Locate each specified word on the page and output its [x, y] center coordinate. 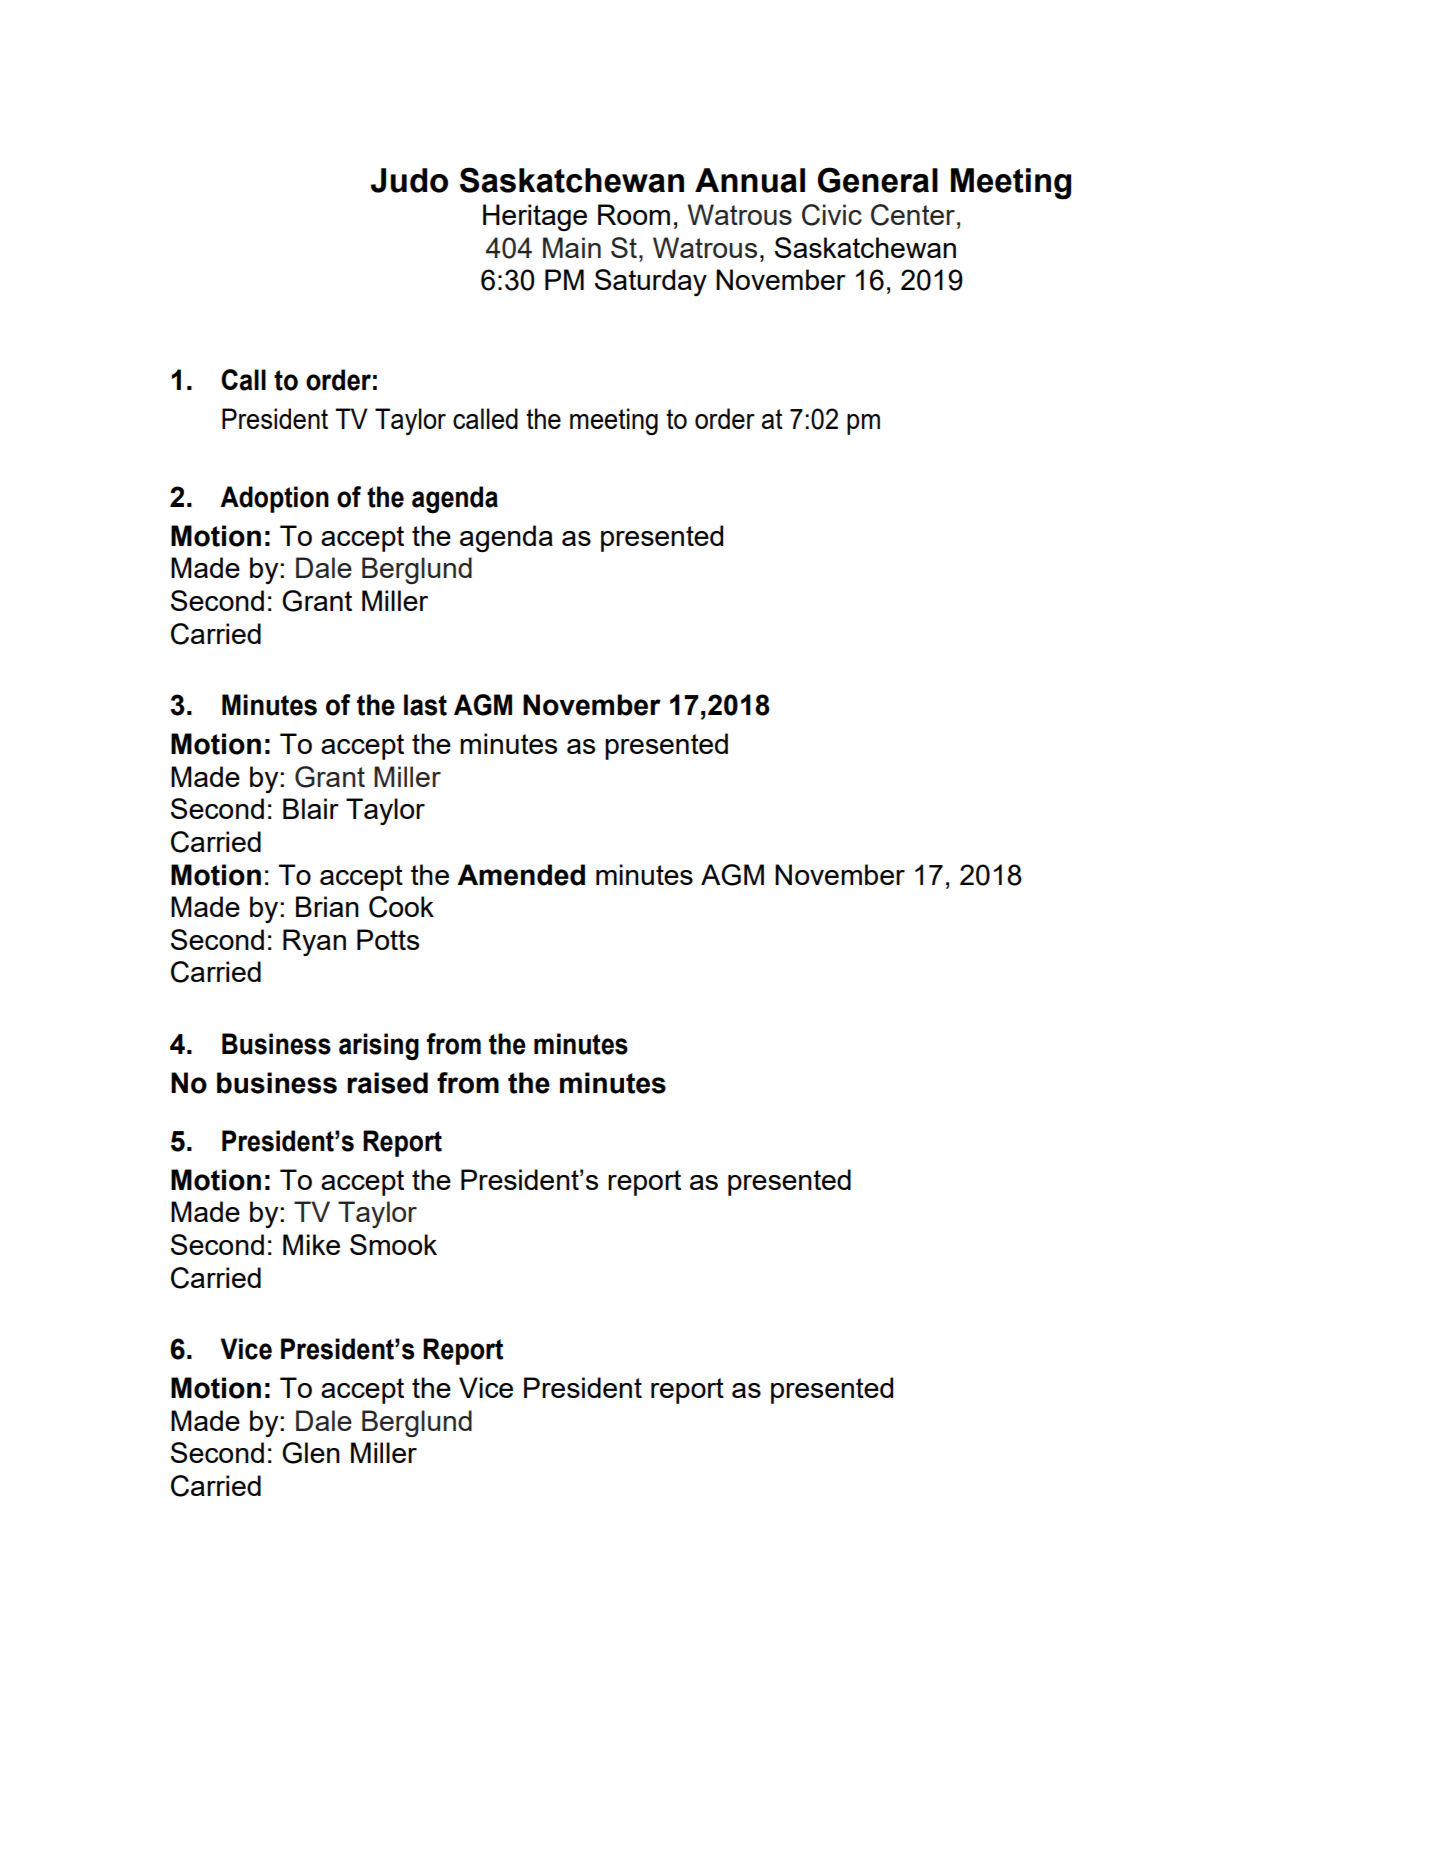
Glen [311, 1453]
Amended [521, 875]
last [425, 705]
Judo [409, 180]
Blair [311, 808]
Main [572, 247]
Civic [832, 215]
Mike [311, 1244]
